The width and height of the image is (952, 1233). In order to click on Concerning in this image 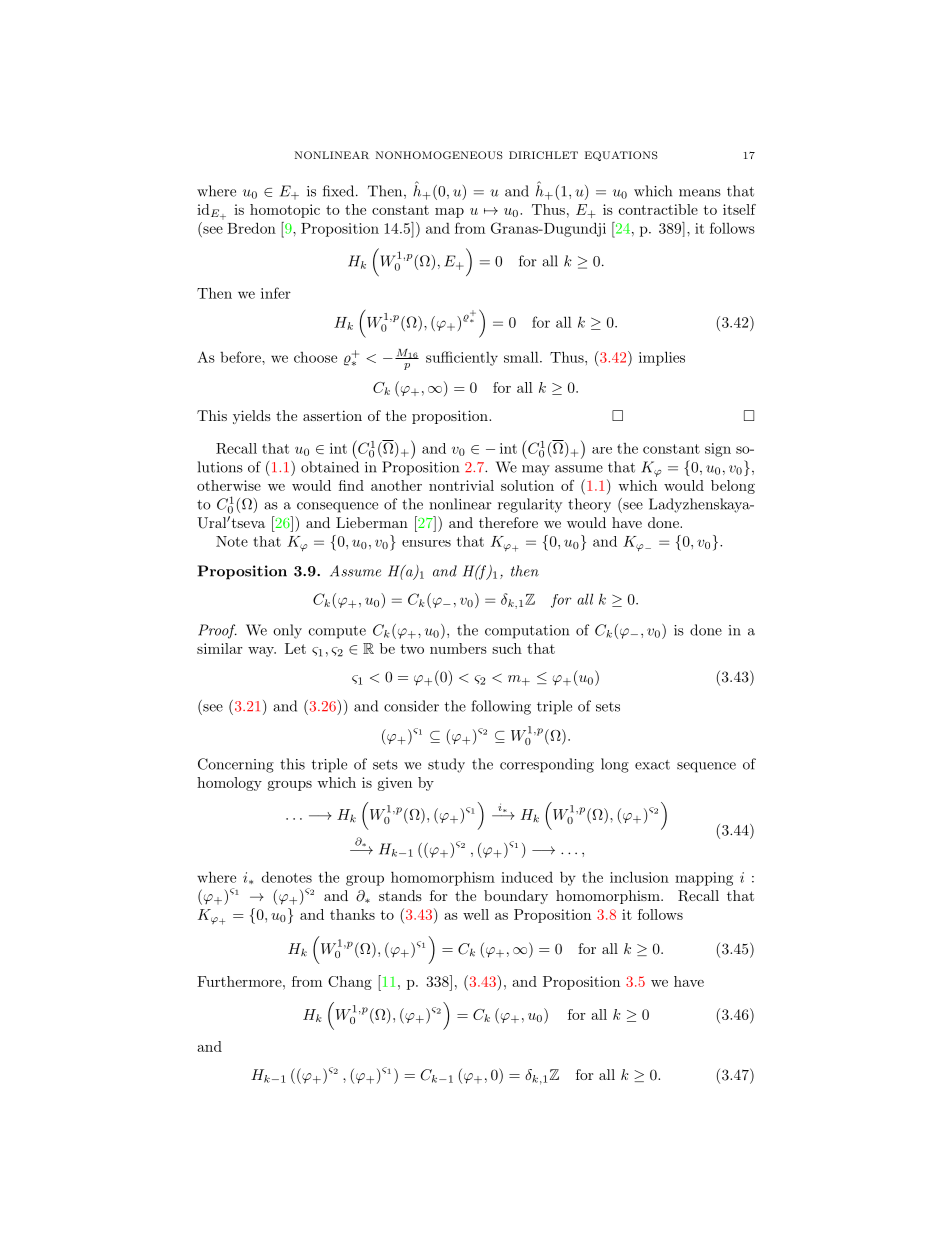, I will do `click(236, 765)`.
